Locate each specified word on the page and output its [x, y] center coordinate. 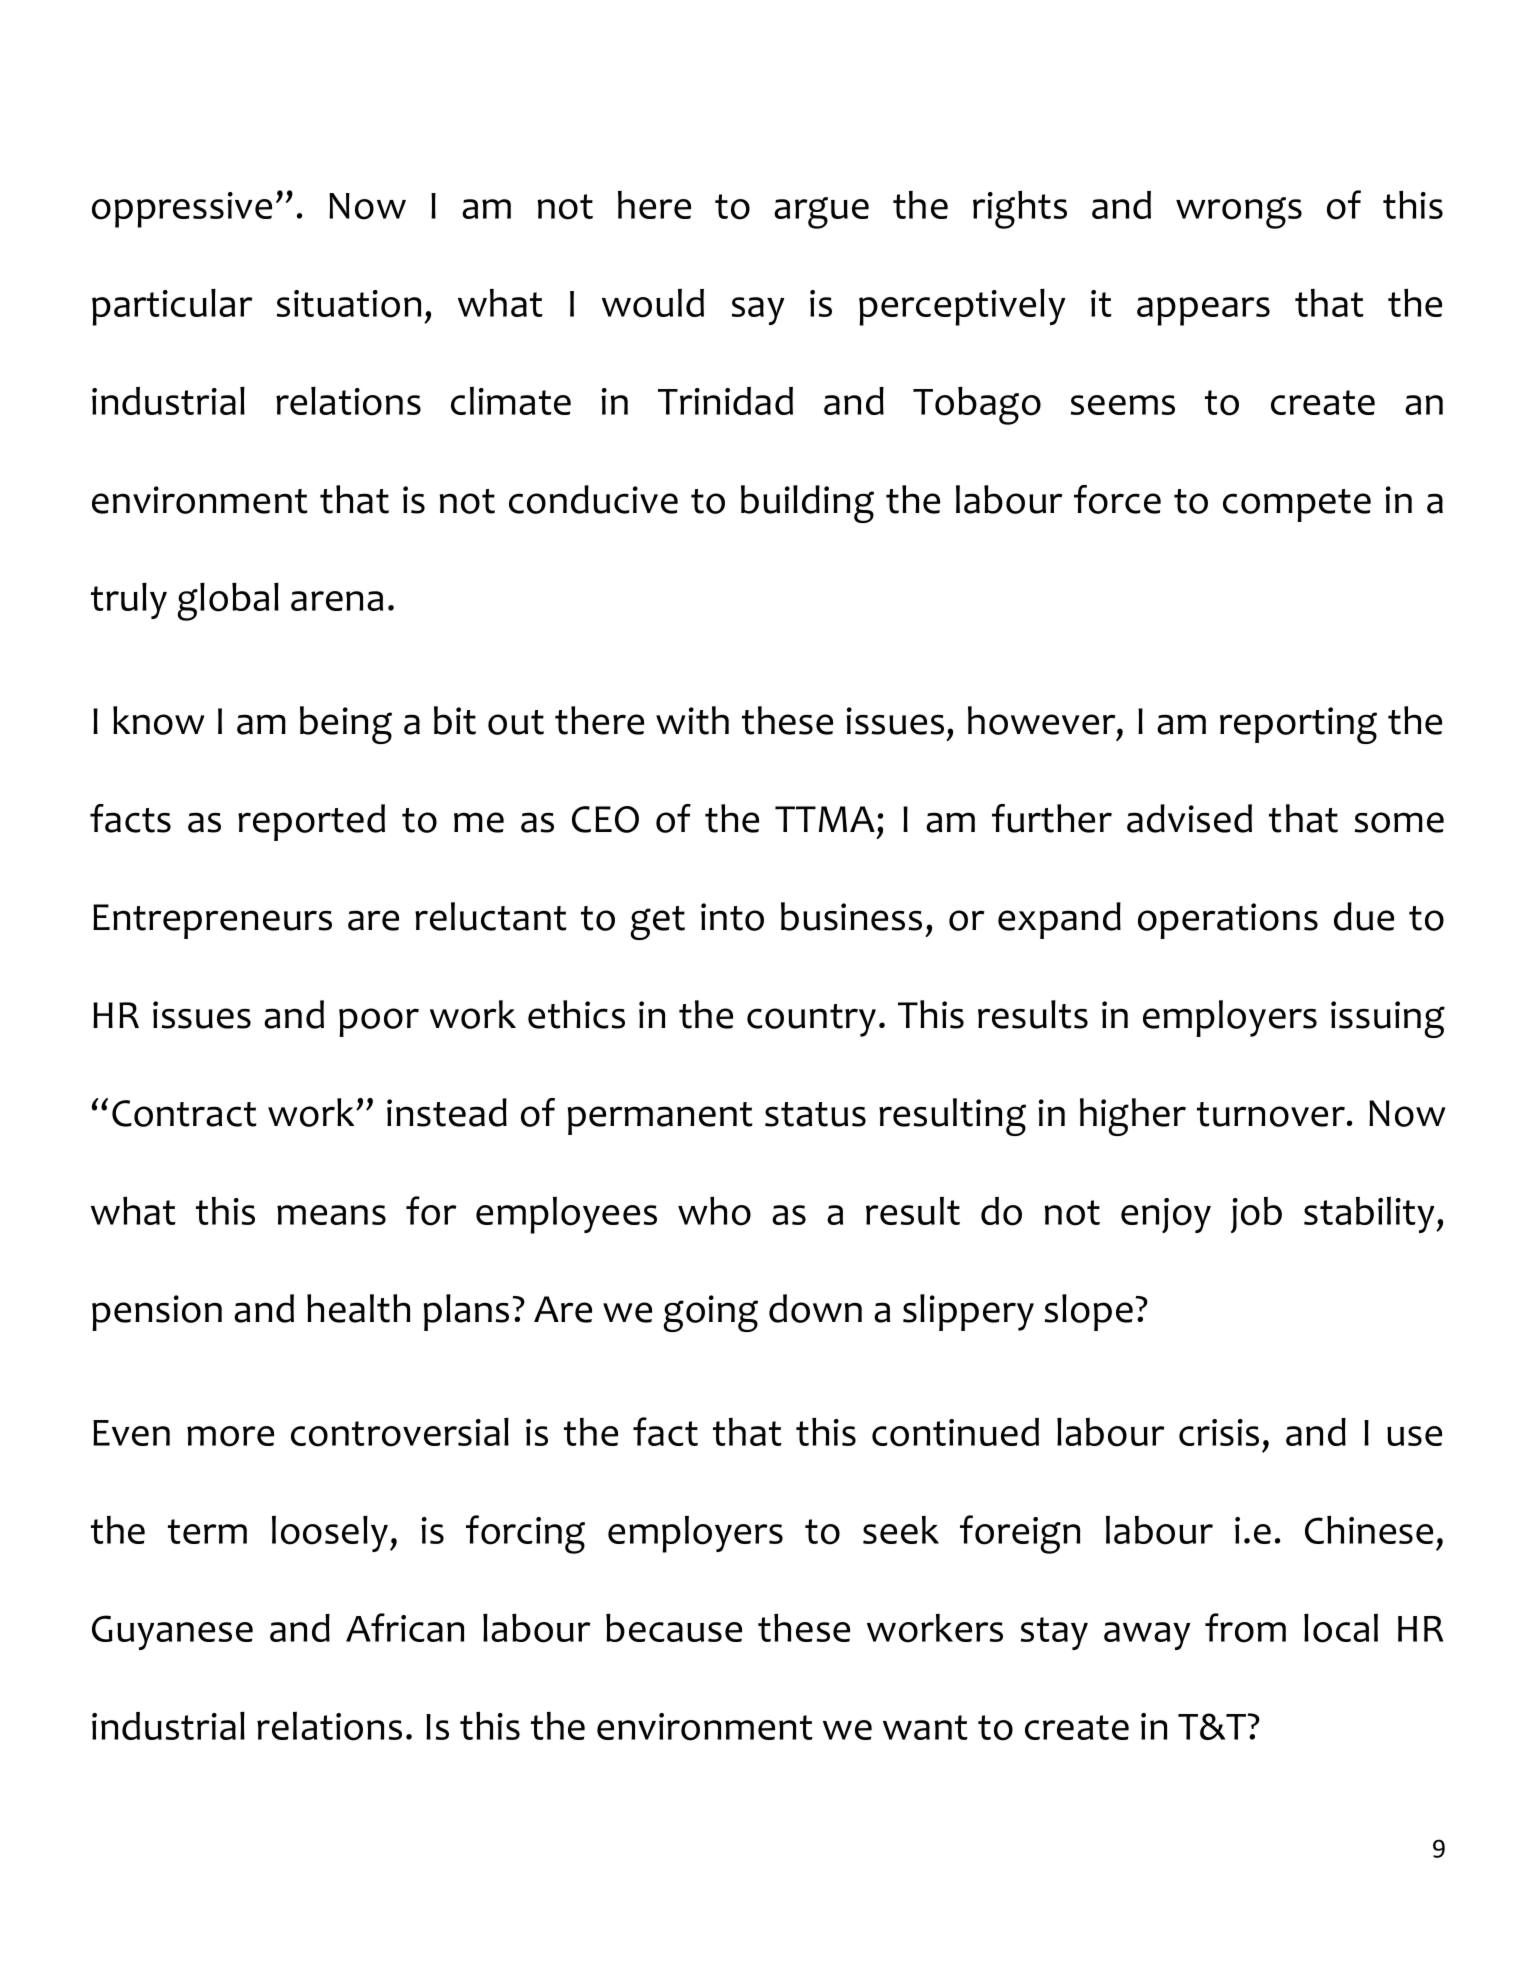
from [1245, 1628]
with [692, 720]
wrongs [1239, 213]
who [714, 1211]
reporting [1298, 725]
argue [821, 213]
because [674, 1628]
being [346, 725]
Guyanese [172, 1632]
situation [349, 304]
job [1256, 1215]
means [331, 1215]
